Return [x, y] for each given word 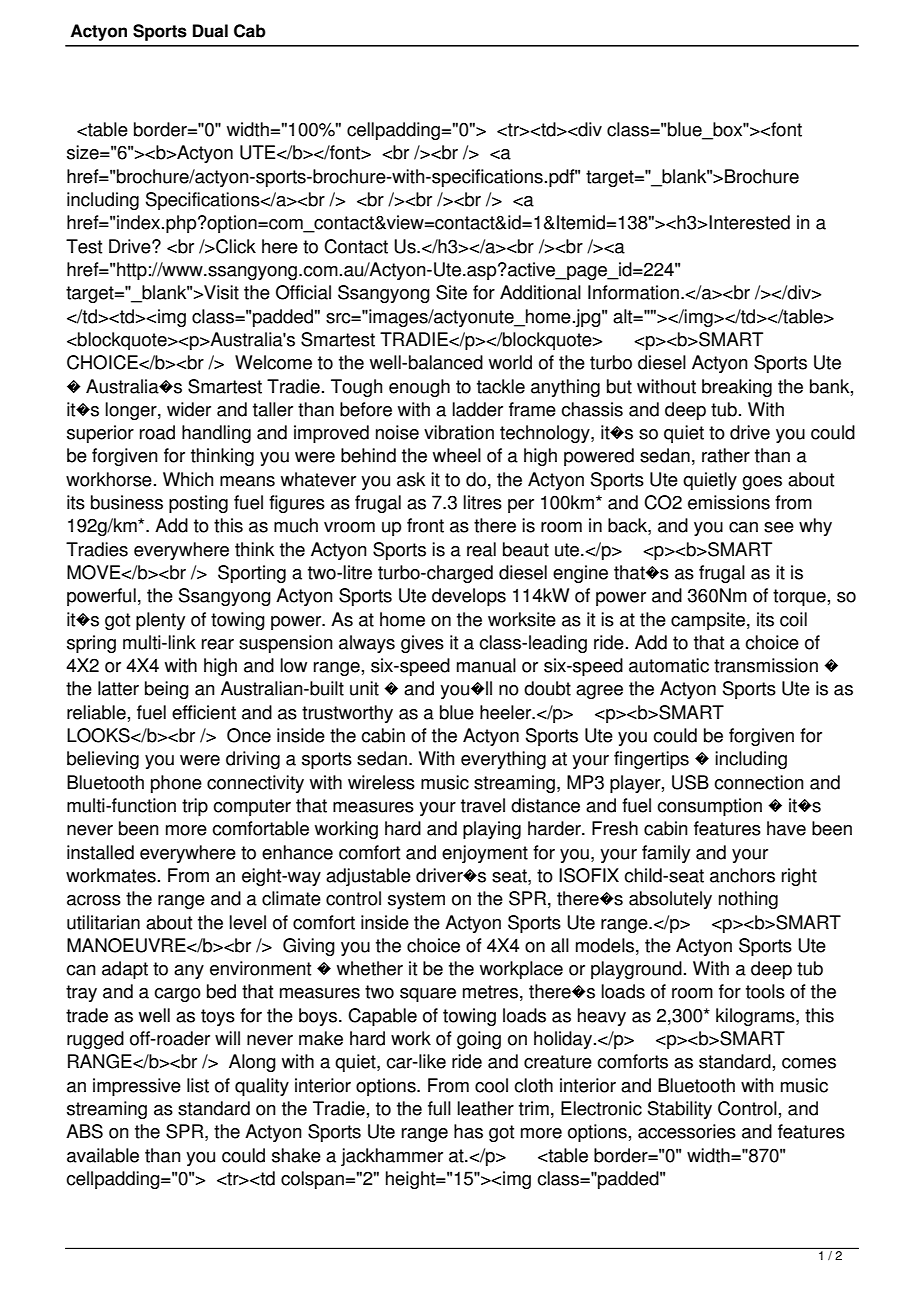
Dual [210, 31]
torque [799, 597]
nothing [748, 900]
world [510, 362]
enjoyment [485, 854]
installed [100, 852]
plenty [160, 621]
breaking [737, 388]
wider [189, 409]
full [439, 1108]
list [198, 1085]
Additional [540, 292]
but [619, 386]
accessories [687, 1131]
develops [469, 597]
